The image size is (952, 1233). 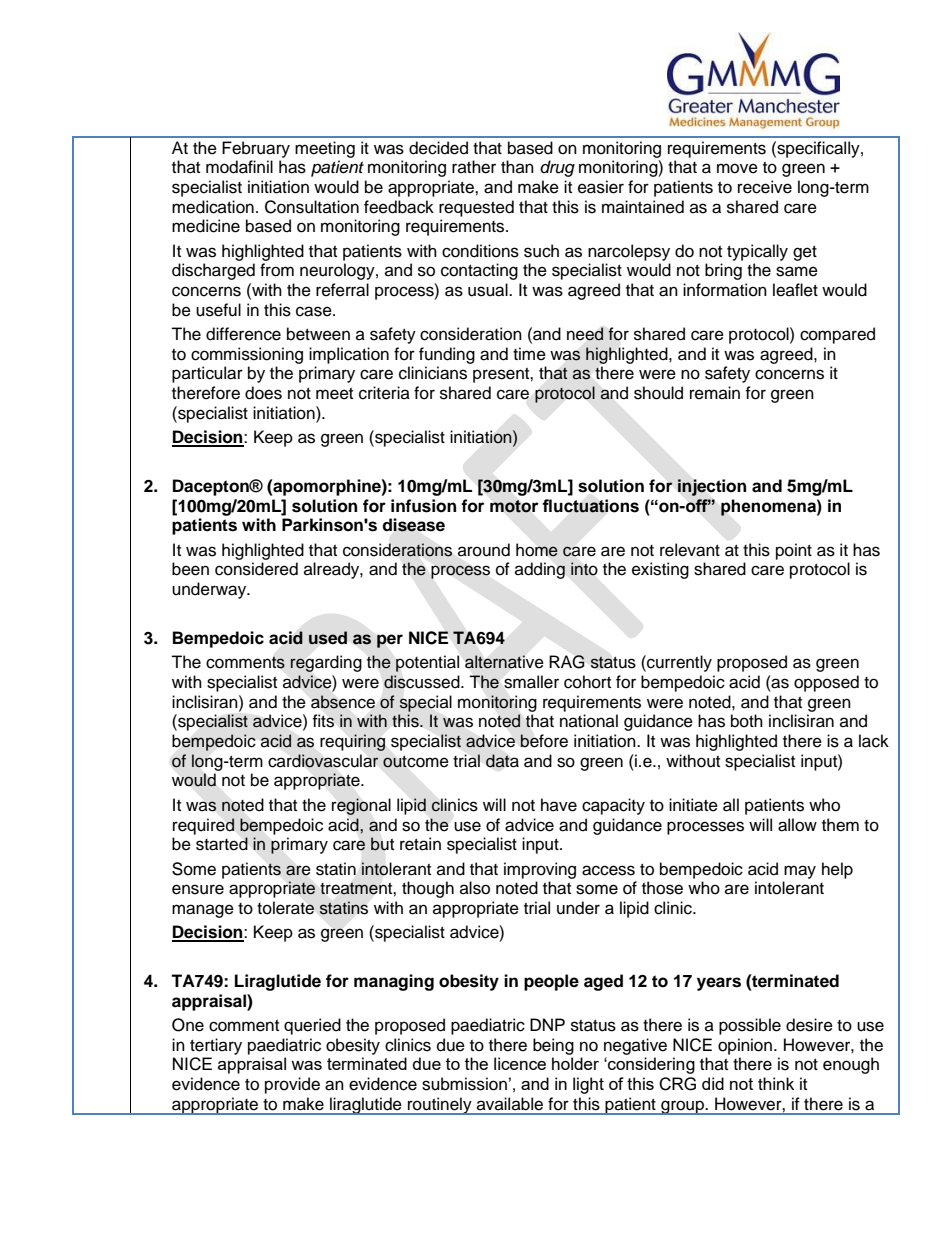 What do you see at coordinates (529, 354) in the document?
I see `time` at bounding box center [529, 354].
